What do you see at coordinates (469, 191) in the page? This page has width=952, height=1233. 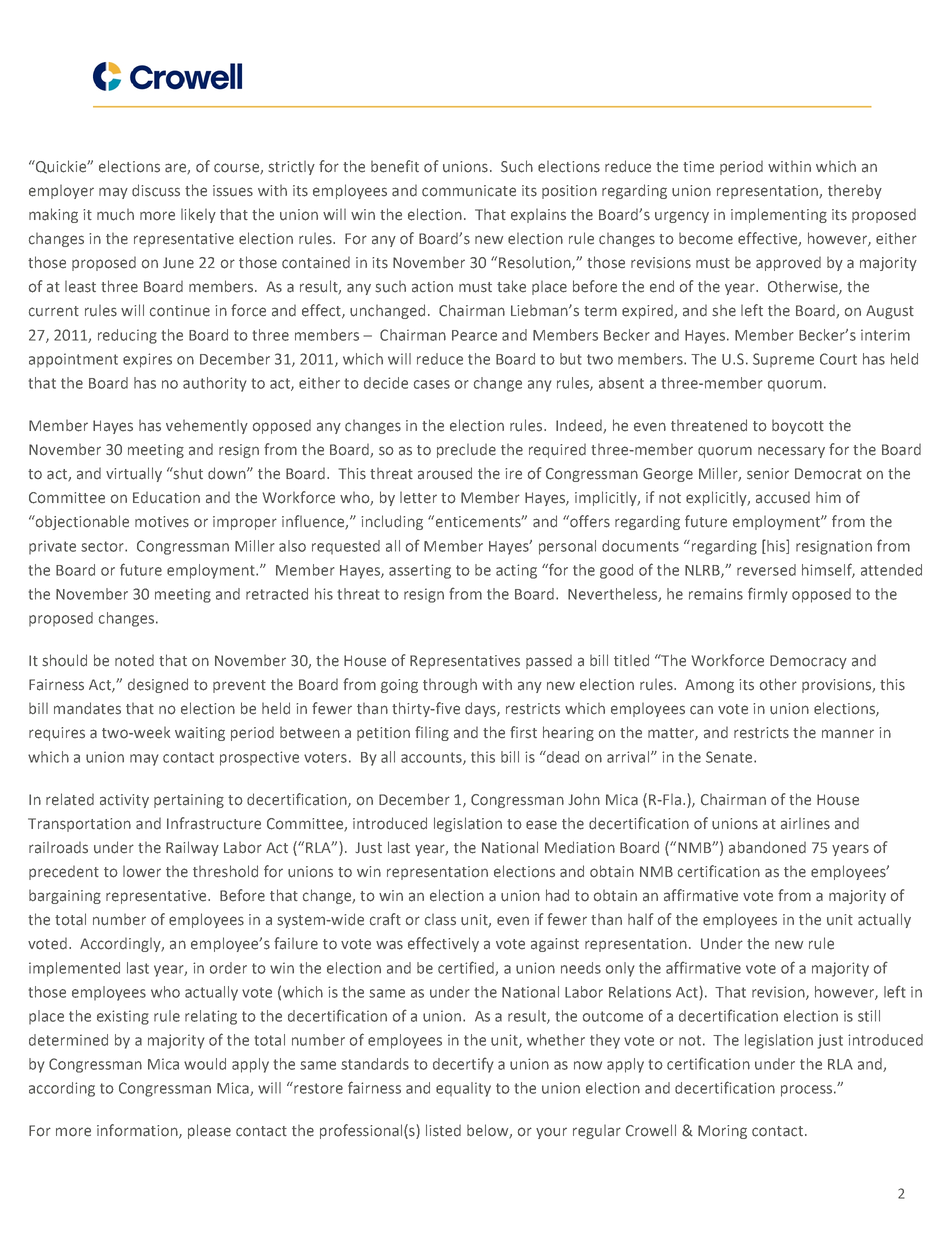 I see `communicate` at bounding box center [469, 191].
